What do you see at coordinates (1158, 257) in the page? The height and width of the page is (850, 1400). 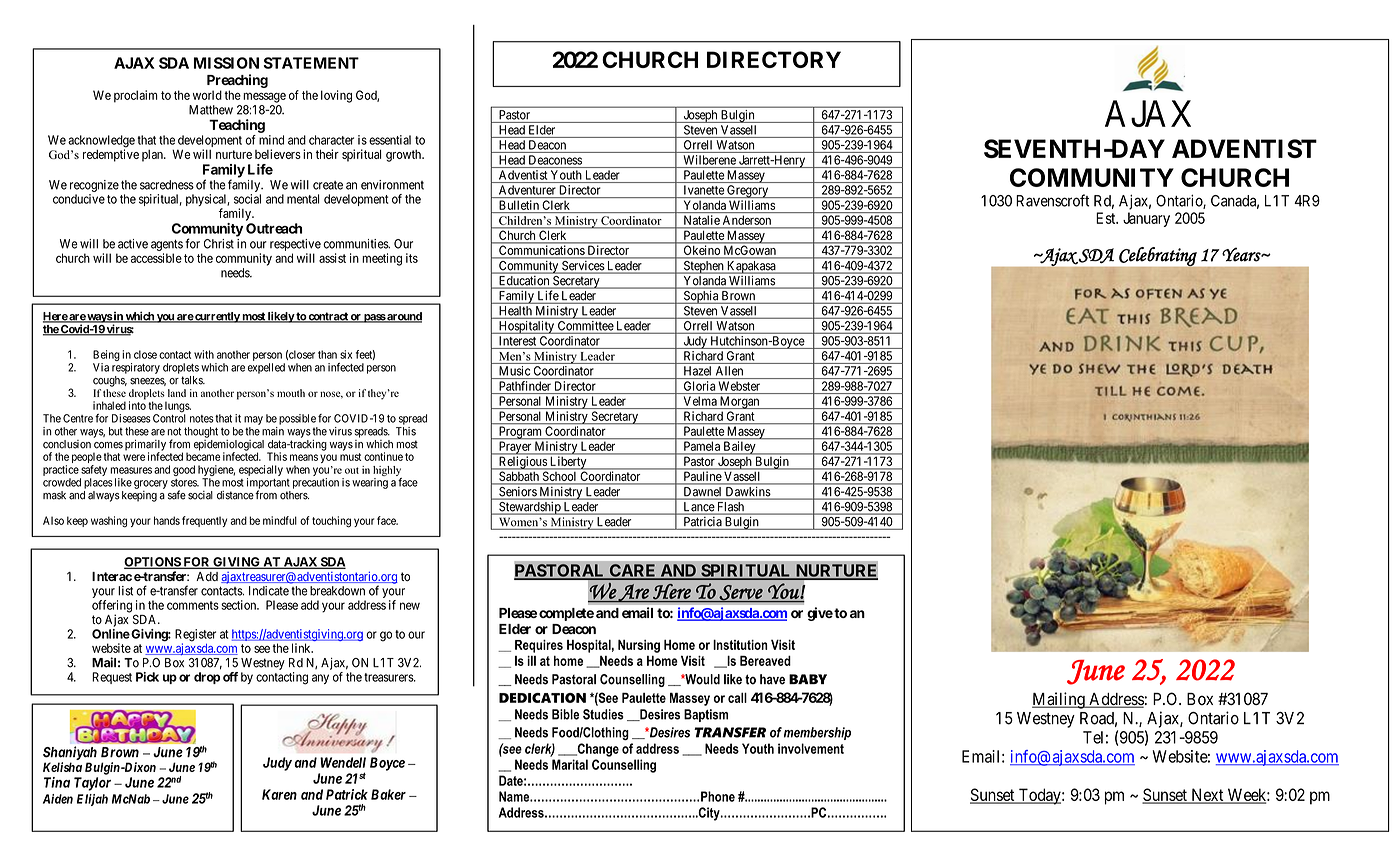 I see `Celebrating` at bounding box center [1158, 257].
